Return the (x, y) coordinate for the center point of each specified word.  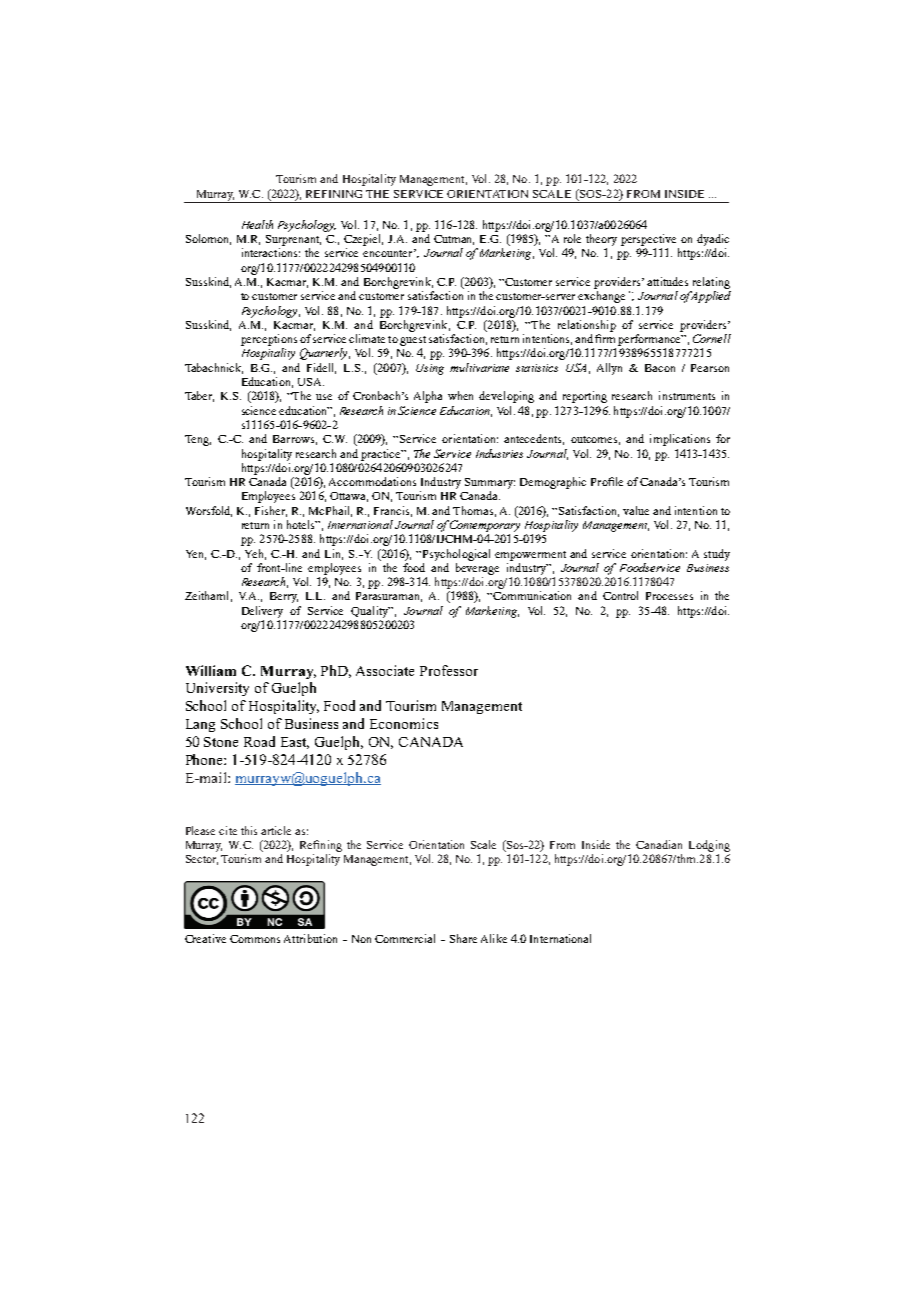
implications (680, 440)
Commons (255, 939)
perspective (648, 240)
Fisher (271, 511)
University (217, 689)
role (572, 238)
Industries (499, 453)
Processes (669, 596)
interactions (271, 252)
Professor (449, 670)
